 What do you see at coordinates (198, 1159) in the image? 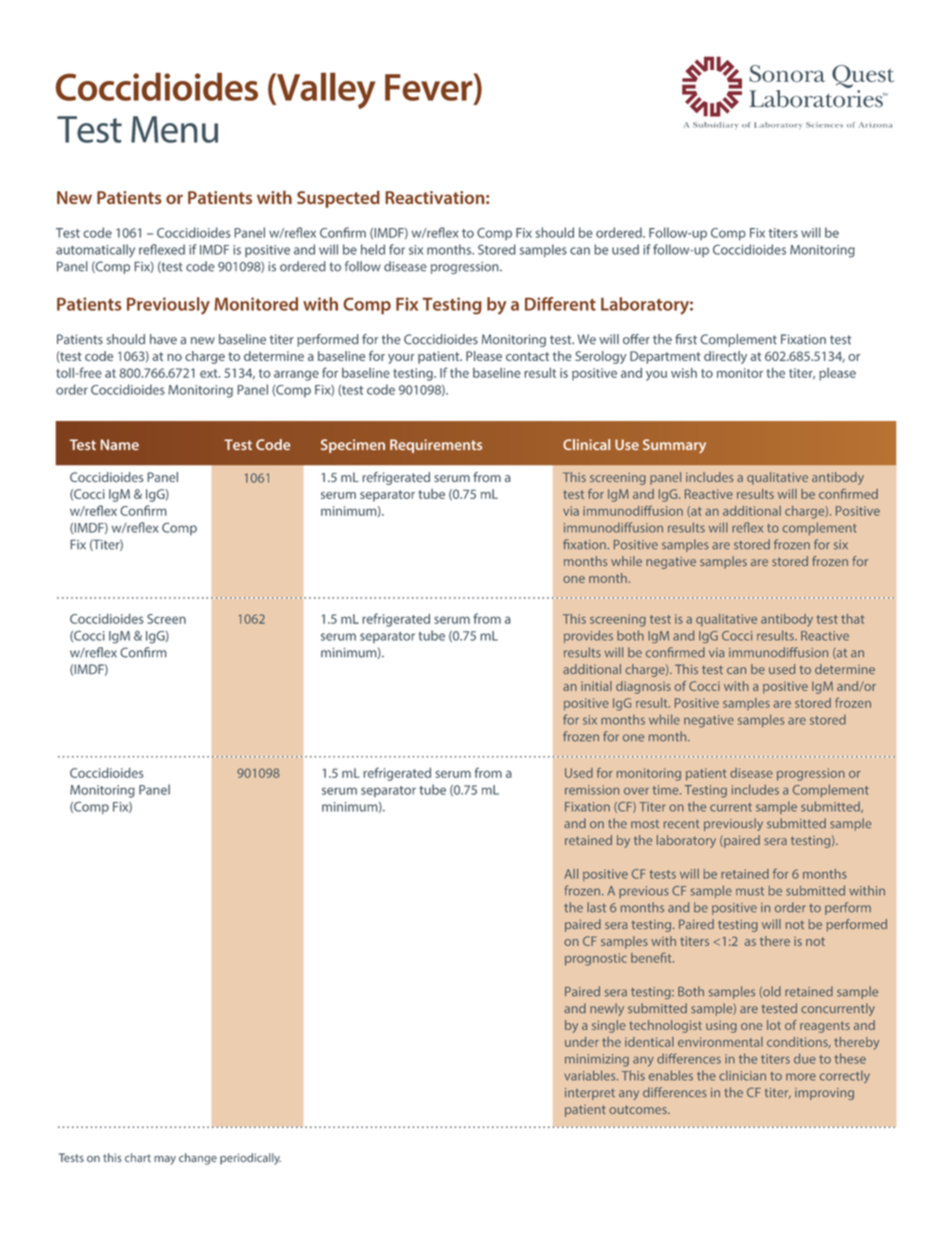
I see `change` at bounding box center [198, 1159].
